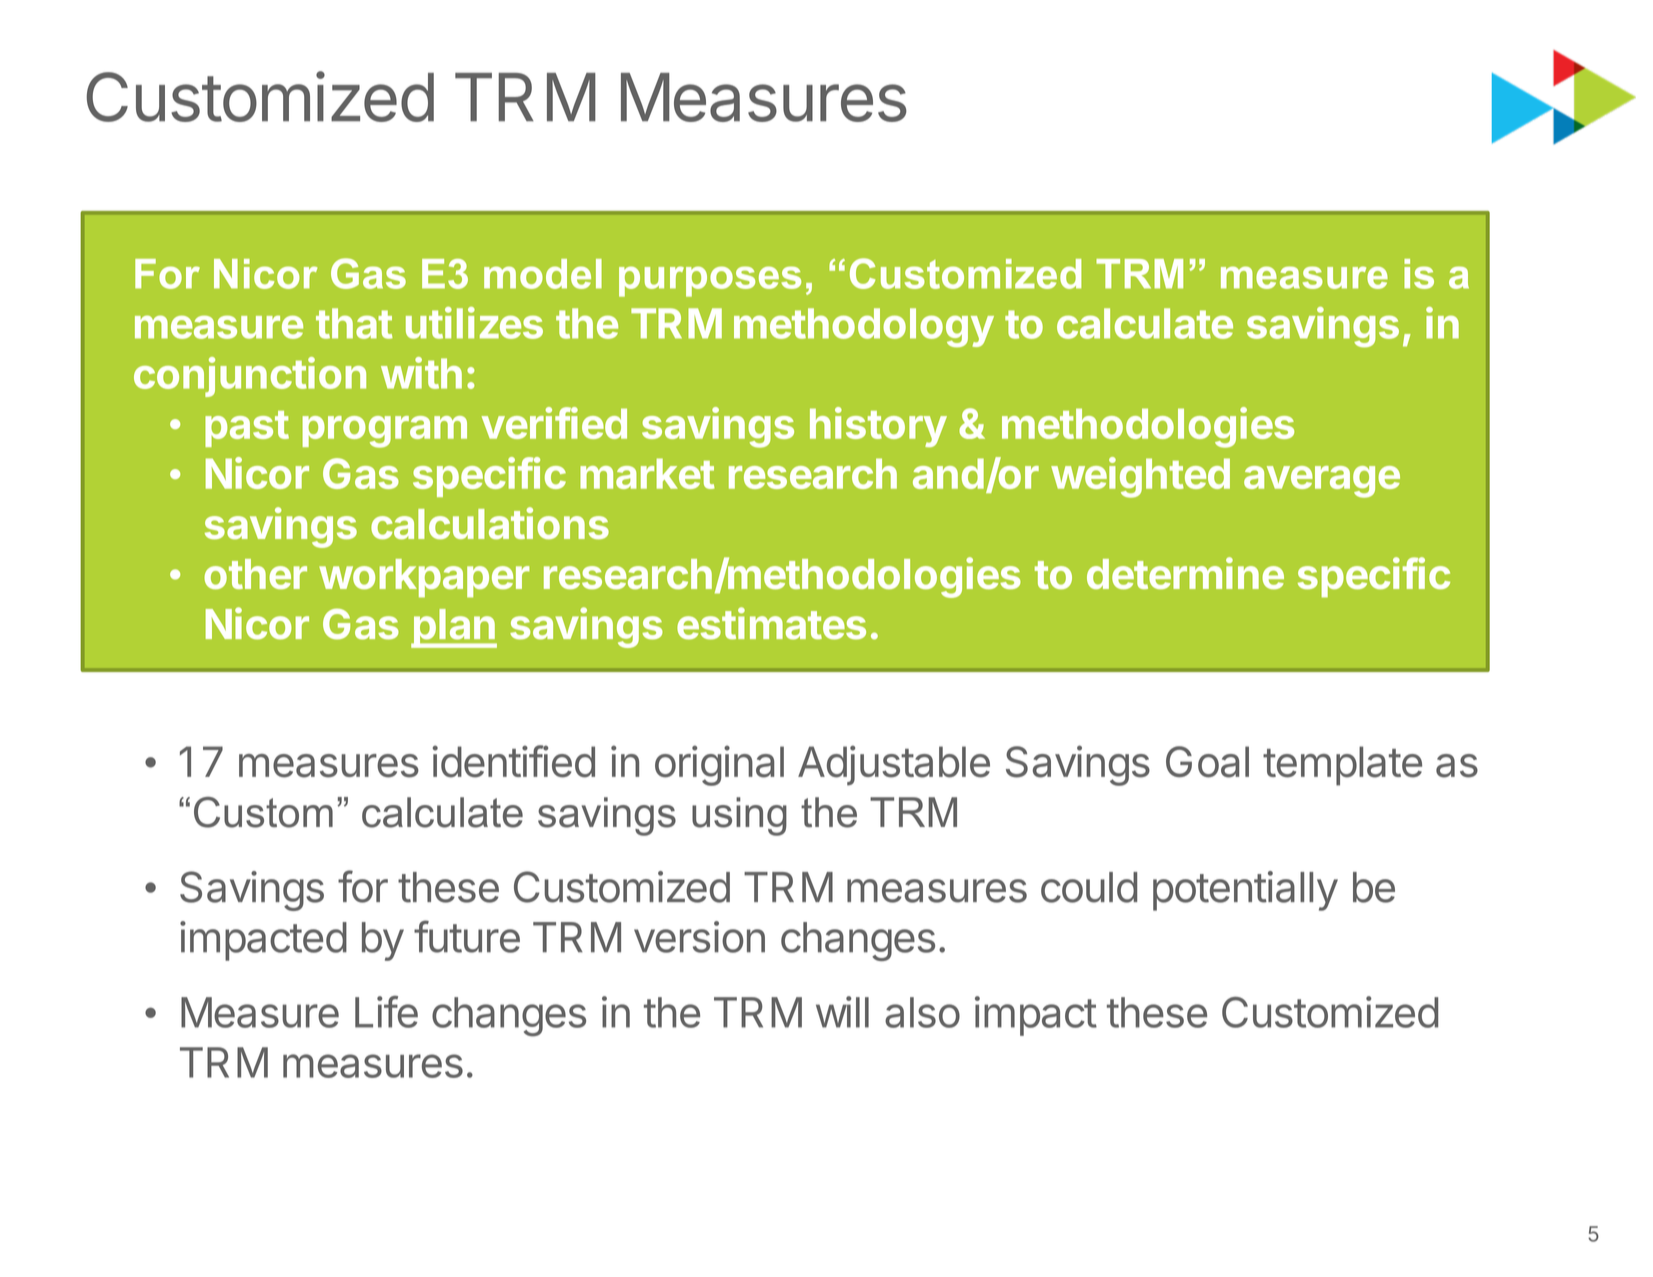 This image has width=1653, height=1277. What do you see at coordinates (922, 1012) in the image?
I see `also` at bounding box center [922, 1012].
